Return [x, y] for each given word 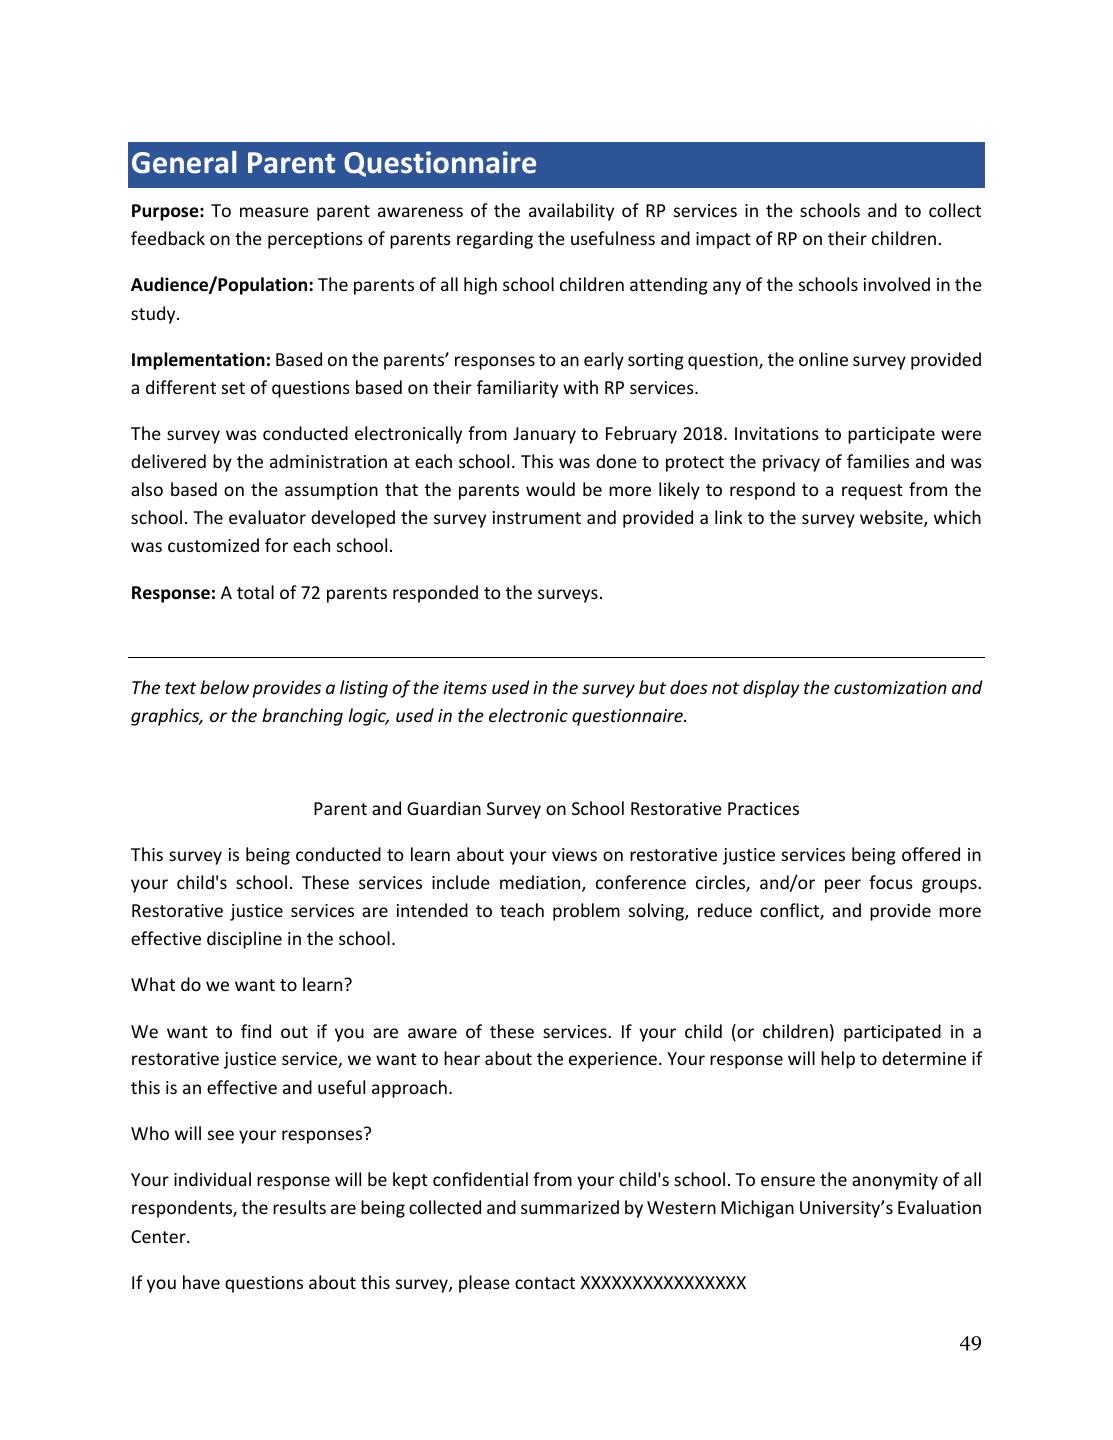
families [878, 461]
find [256, 1031]
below [224, 687]
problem [586, 912]
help [838, 1060]
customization [890, 687]
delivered [168, 461]
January [544, 435]
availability [571, 212]
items [465, 687]
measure [274, 212]
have [201, 1282]
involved [897, 284]
